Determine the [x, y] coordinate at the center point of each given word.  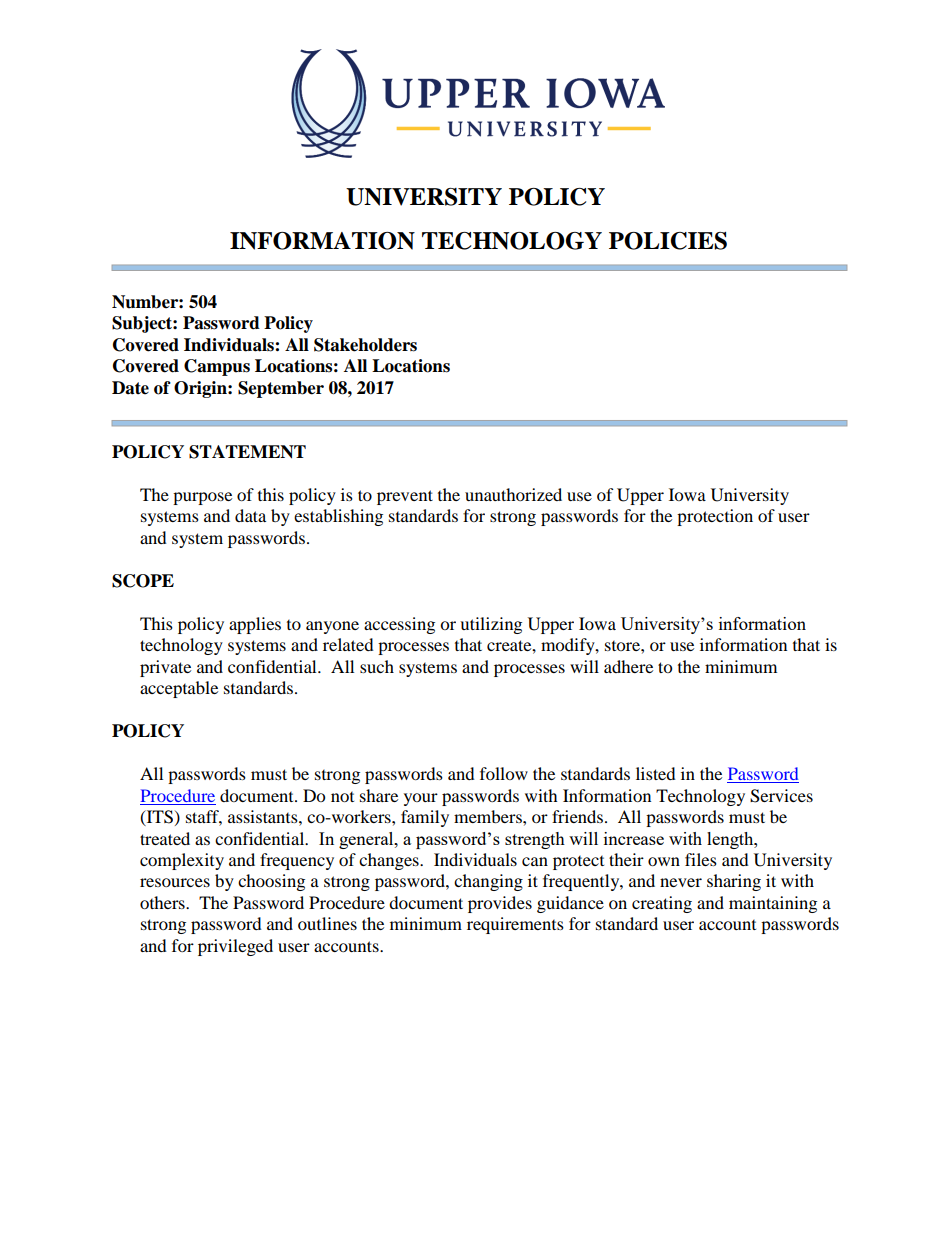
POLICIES [668, 241]
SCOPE [143, 581]
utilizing [491, 625]
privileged [235, 947]
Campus [217, 367]
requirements [515, 925]
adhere [628, 666]
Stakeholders [365, 345]
